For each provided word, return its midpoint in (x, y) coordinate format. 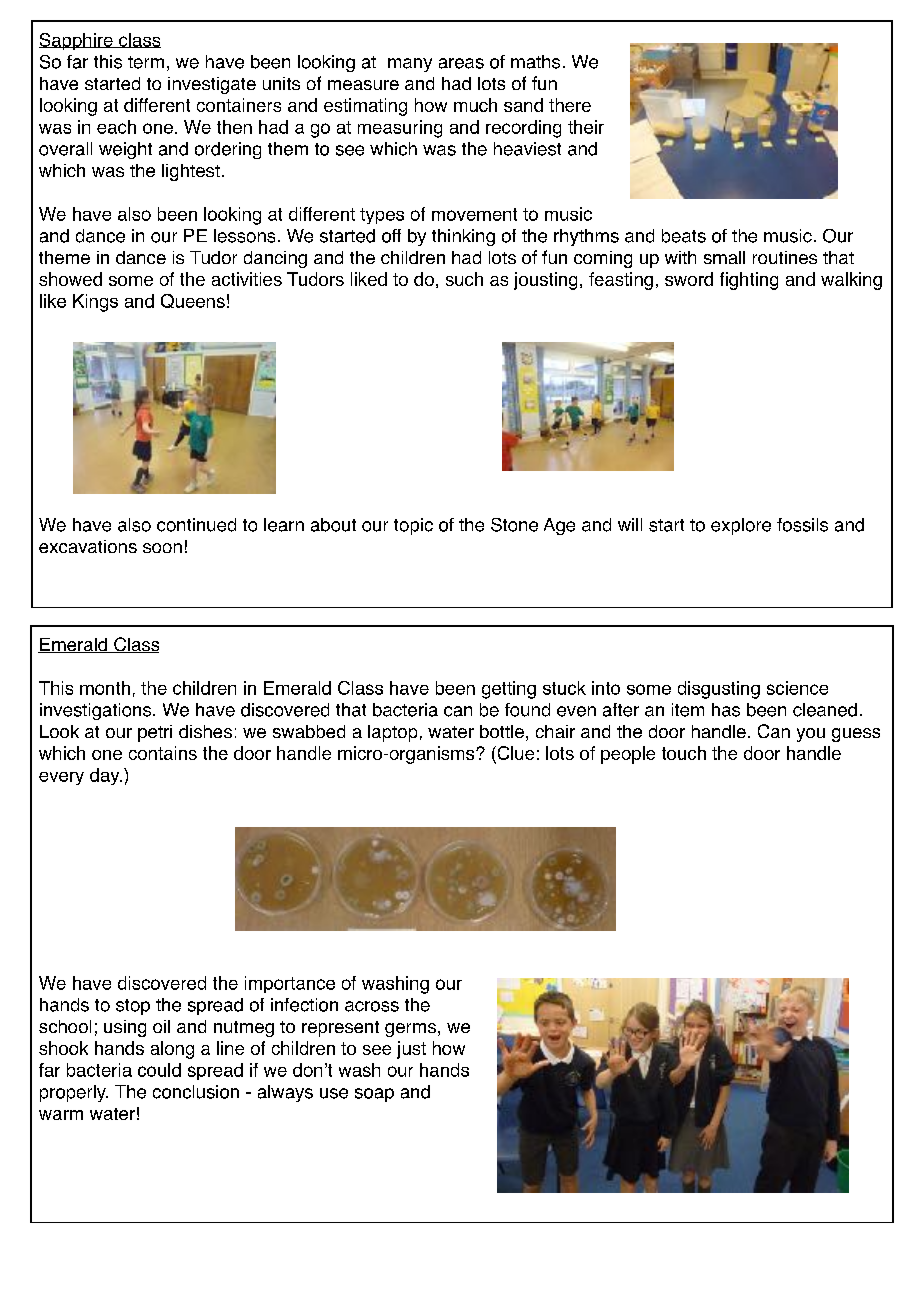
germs (410, 1030)
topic (413, 526)
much (475, 105)
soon (162, 548)
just (411, 1050)
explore (741, 526)
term (146, 62)
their (586, 127)
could (159, 1070)
